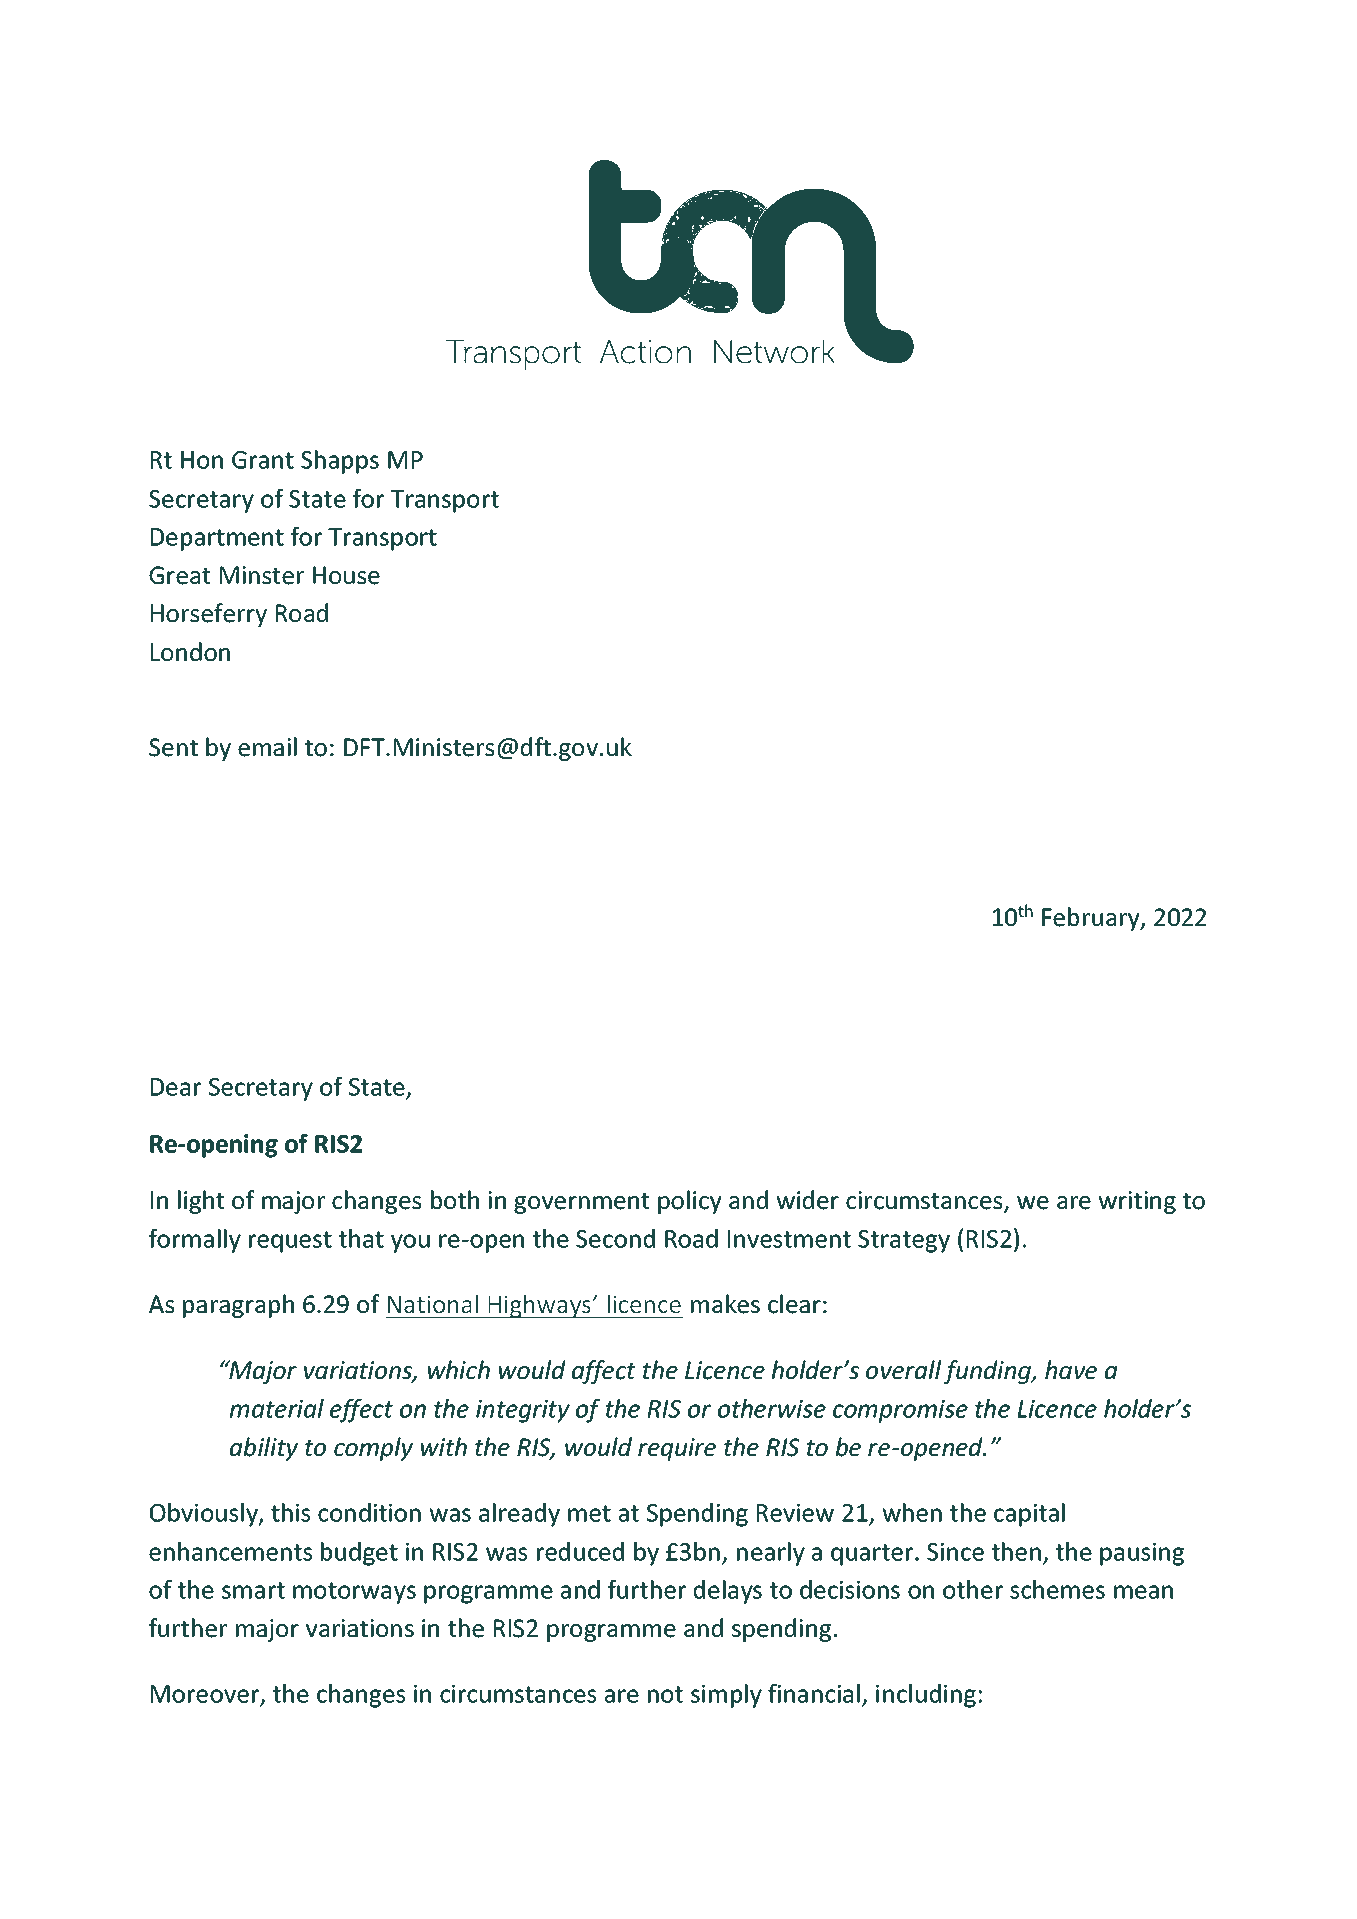  I want to click on smart, so click(253, 1590).
